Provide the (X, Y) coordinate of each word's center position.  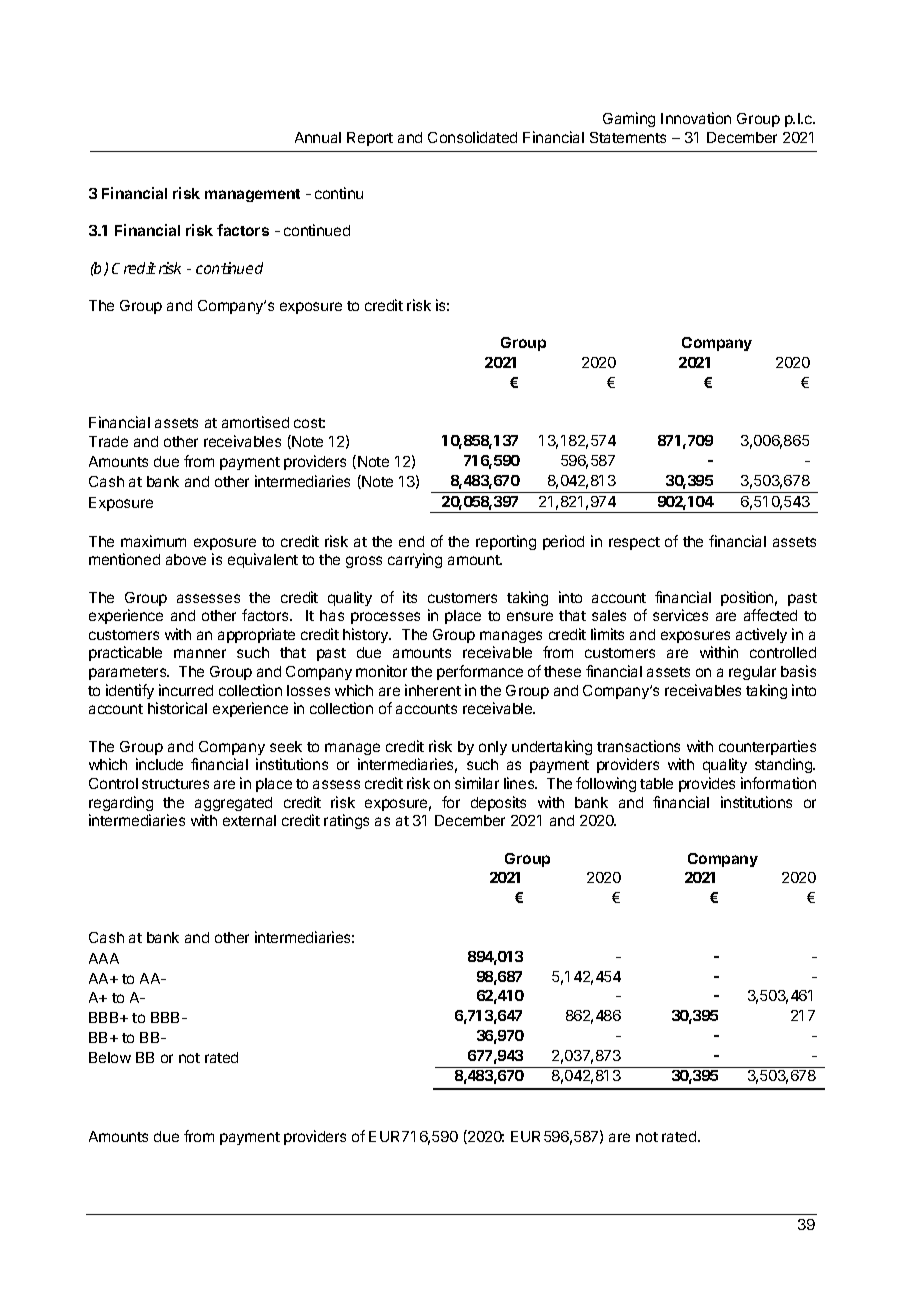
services (680, 615)
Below (110, 1057)
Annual (318, 137)
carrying (415, 560)
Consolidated (472, 137)
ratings (346, 821)
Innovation (696, 118)
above (186, 559)
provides (707, 784)
